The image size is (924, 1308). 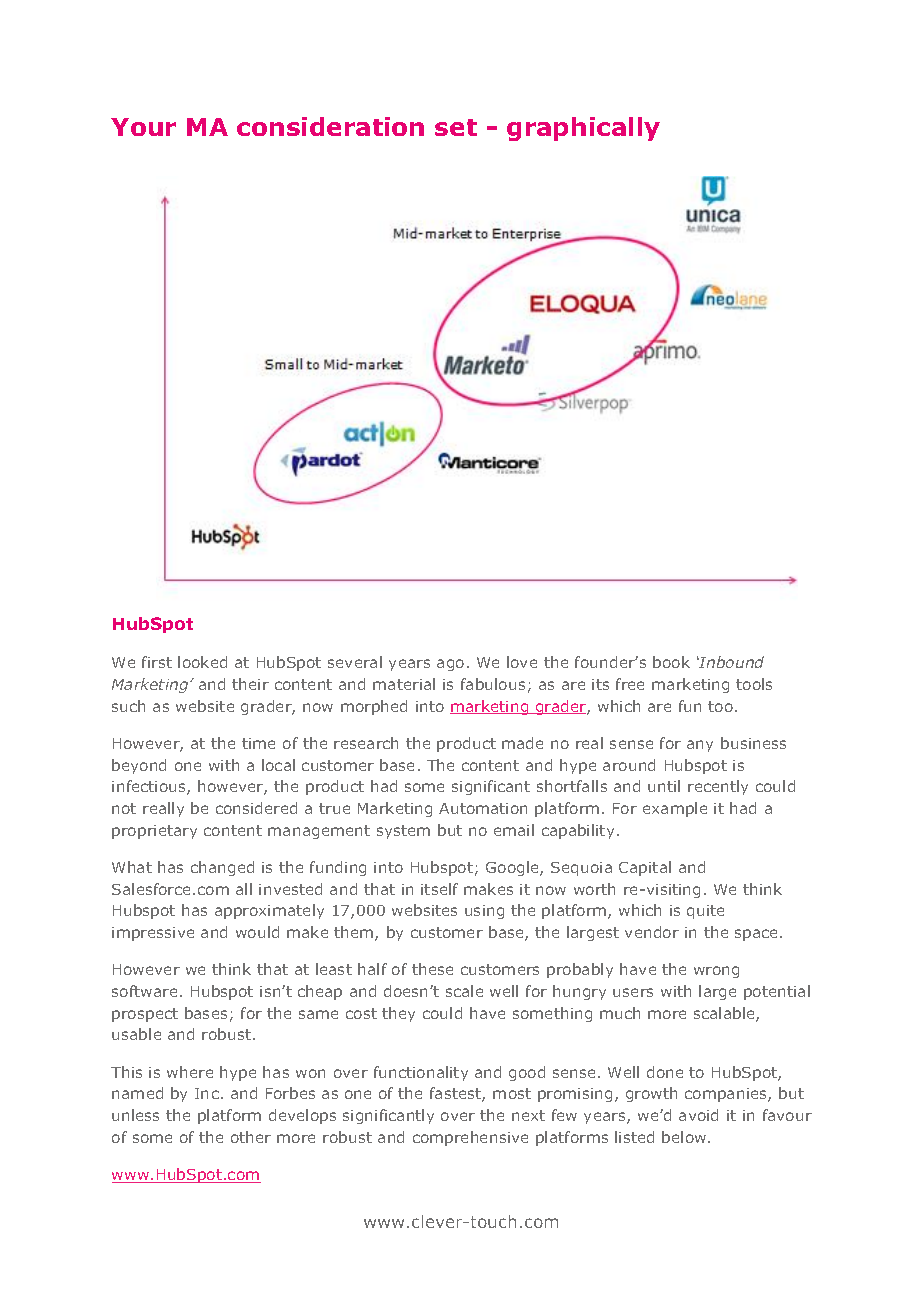 I want to click on recently, so click(x=718, y=787).
